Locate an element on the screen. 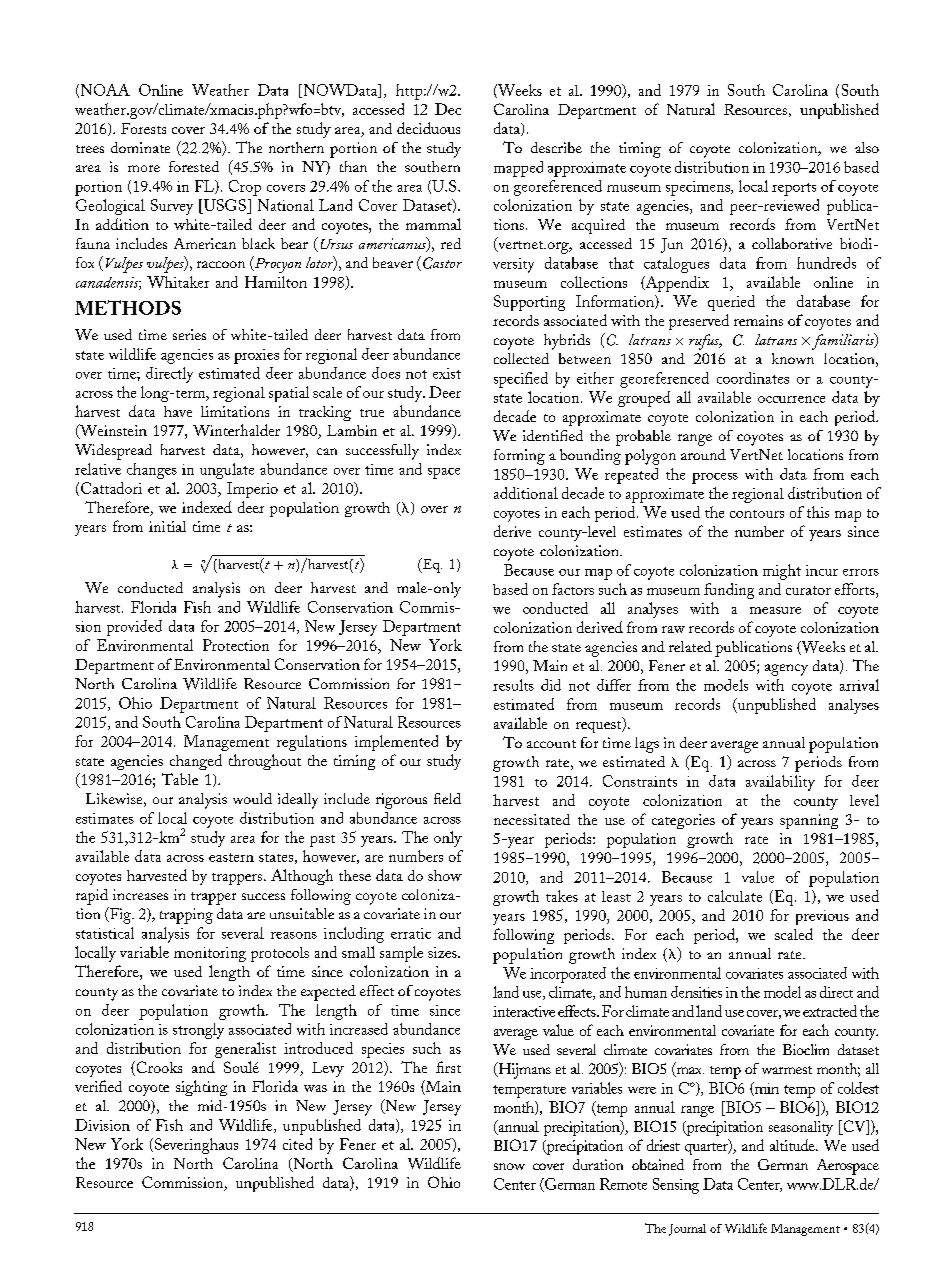 This screenshot has width=952, height=1271. agency is located at coordinates (786, 670).
